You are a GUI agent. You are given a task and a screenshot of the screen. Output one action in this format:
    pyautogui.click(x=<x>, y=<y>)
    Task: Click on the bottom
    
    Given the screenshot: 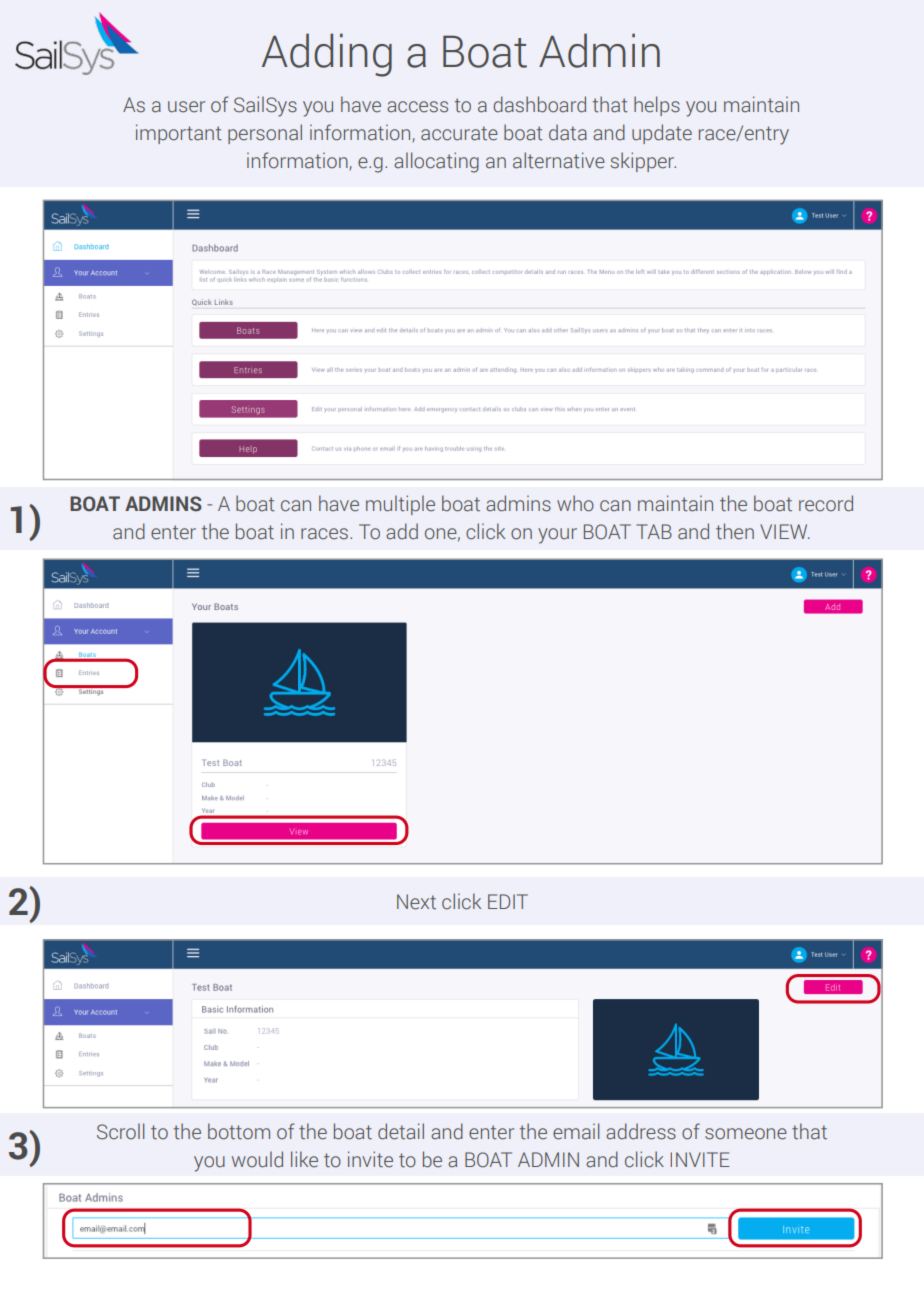 What is the action you would take?
    pyautogui.click(x=239, y=1131)
